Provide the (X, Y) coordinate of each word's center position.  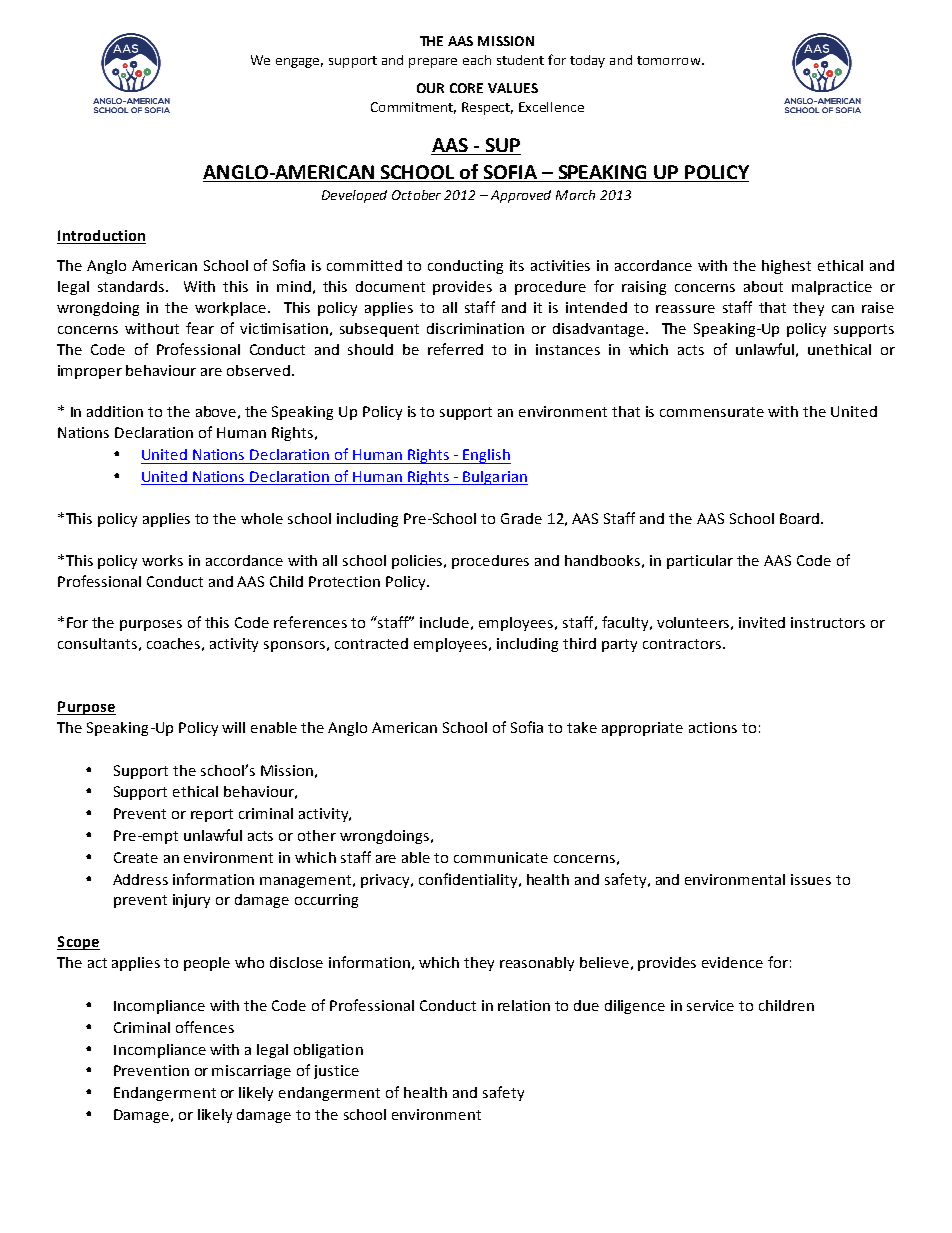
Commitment (413, 108)
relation (524, 1005)
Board (799, 518)
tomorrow (670, 60)
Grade (521, 518)
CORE (466, 88)
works (162, 560)
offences (205, 1027)
